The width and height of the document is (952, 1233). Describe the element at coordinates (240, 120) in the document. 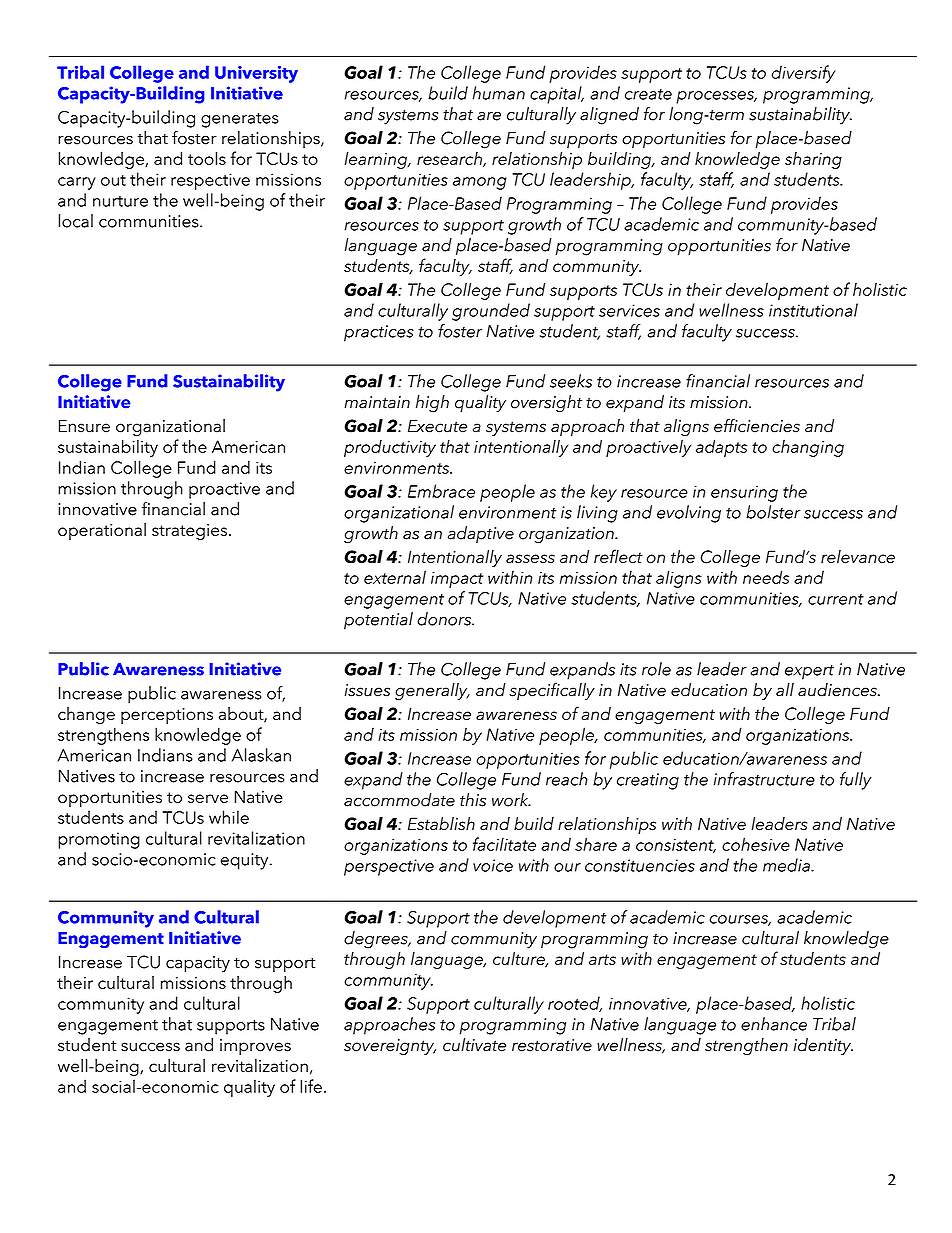

I see `generates` at that location.
